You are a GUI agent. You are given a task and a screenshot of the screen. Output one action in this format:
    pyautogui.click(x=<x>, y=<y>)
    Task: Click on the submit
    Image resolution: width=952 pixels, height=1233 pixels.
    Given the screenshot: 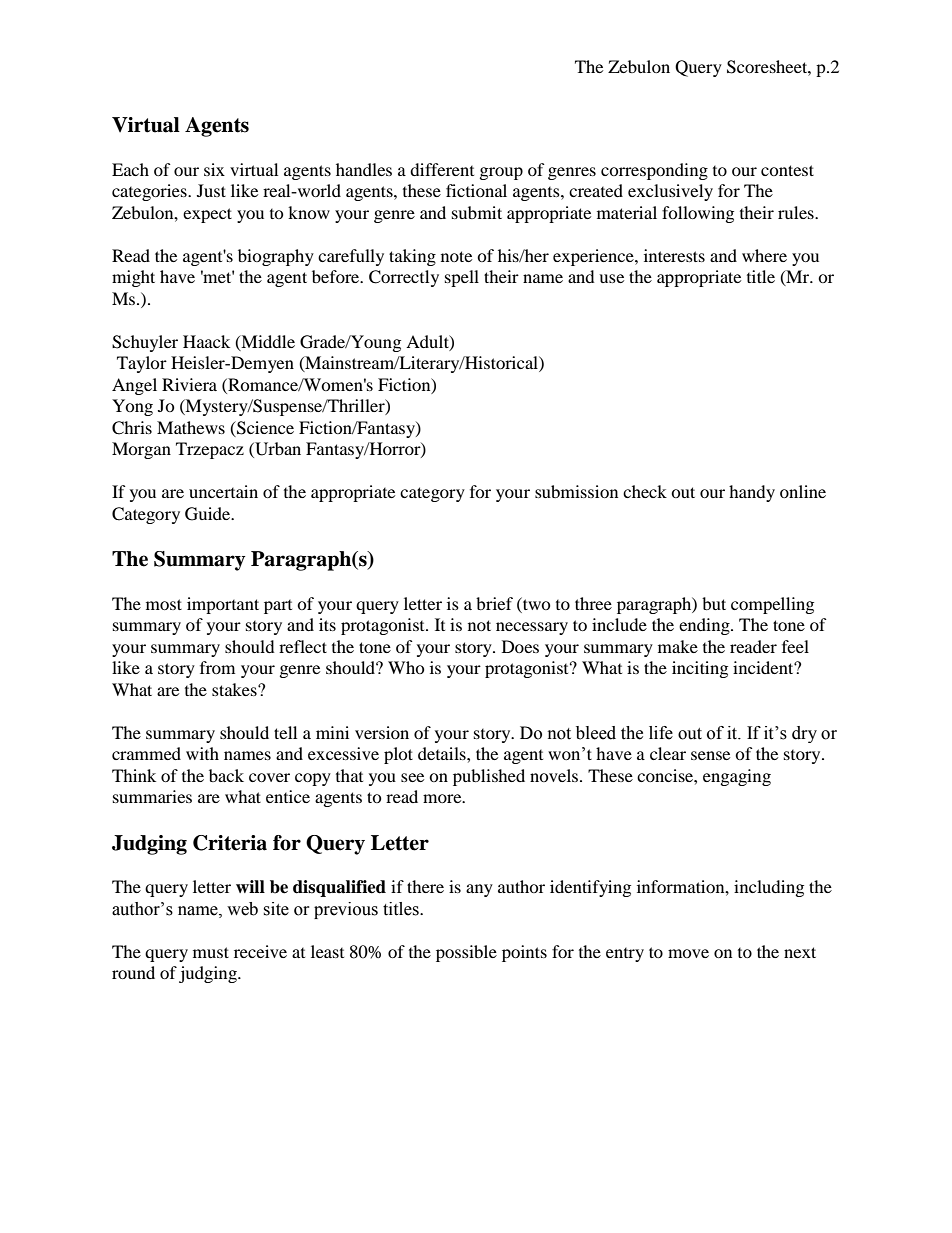 What is the action you would take?
    pyautogui.click(x=477, y=212)
